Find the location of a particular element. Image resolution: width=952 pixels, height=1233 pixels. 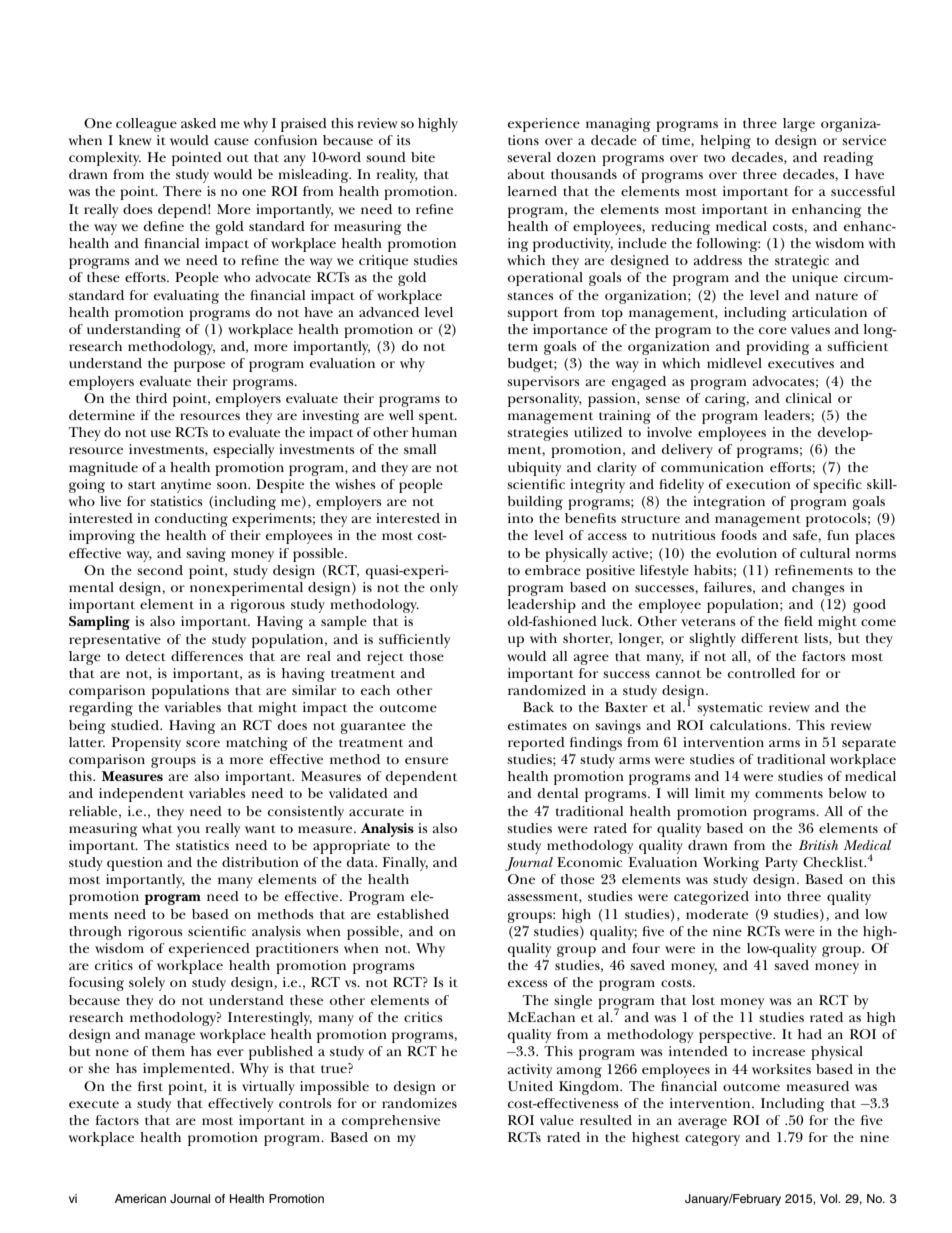

question is located at coordinates (135, 864).
